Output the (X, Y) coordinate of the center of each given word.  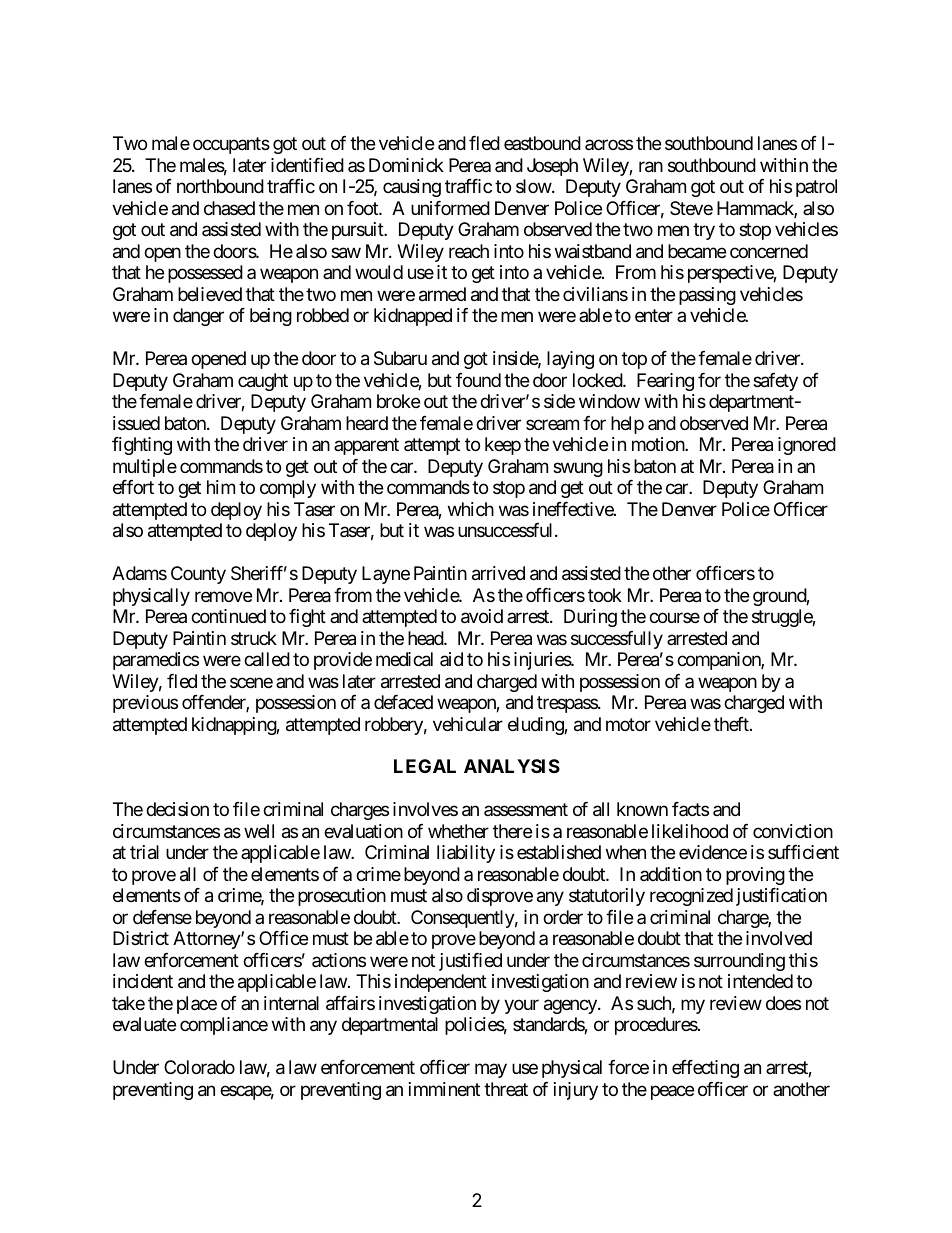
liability (466, 854)
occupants (231, 146)
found (478, 380)
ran (651, 167)
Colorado (199, 1067)
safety (775, 382)
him (221, 487)
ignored (807, 446)
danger (198, 317)
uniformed (450, 208)
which (471, 509)
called (267, 659)
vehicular (468, 724)
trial (144, 852)
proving (755, 876)
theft (732, 724)
